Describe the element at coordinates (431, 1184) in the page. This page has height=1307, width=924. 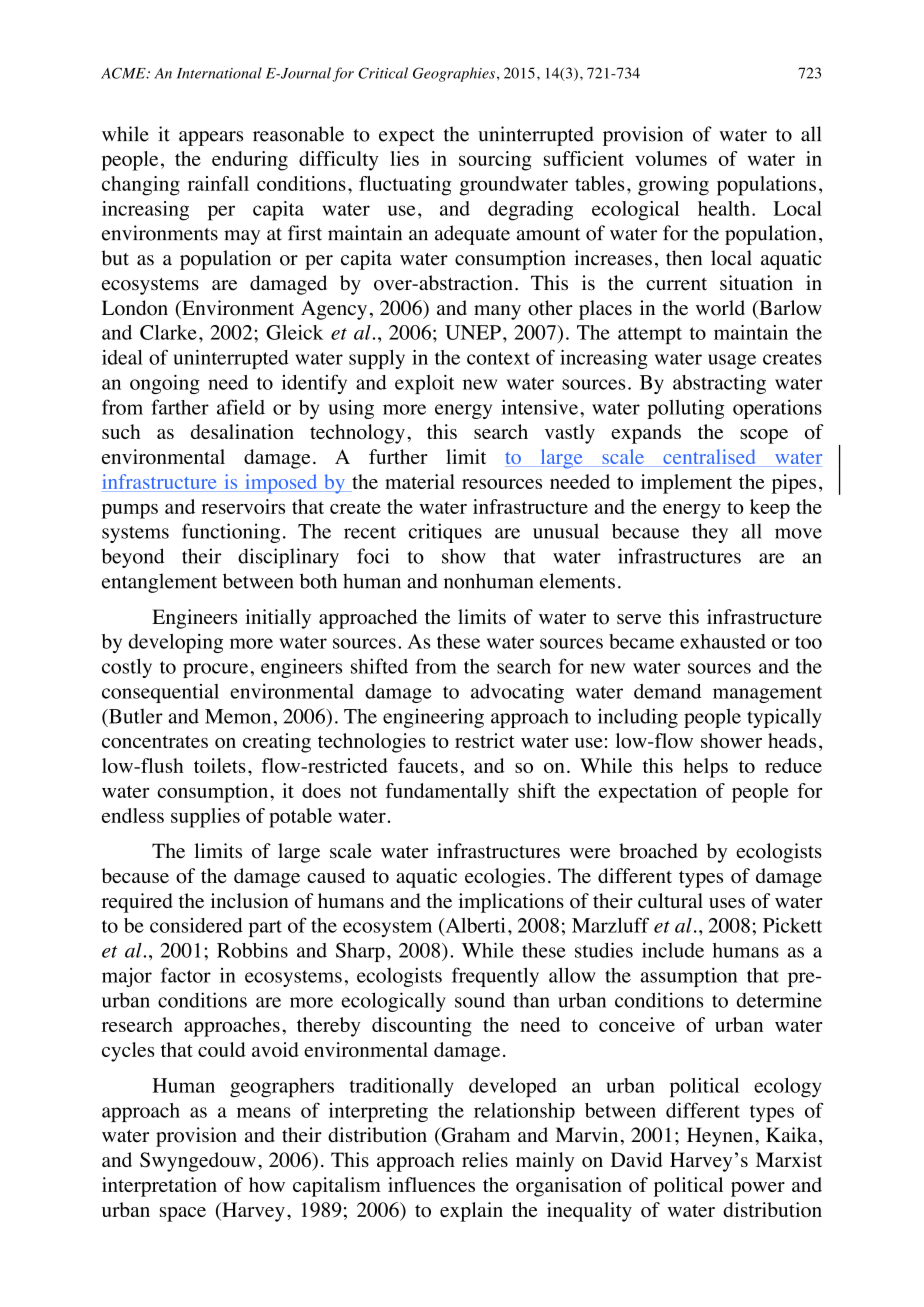
I see `influences` at that location.
